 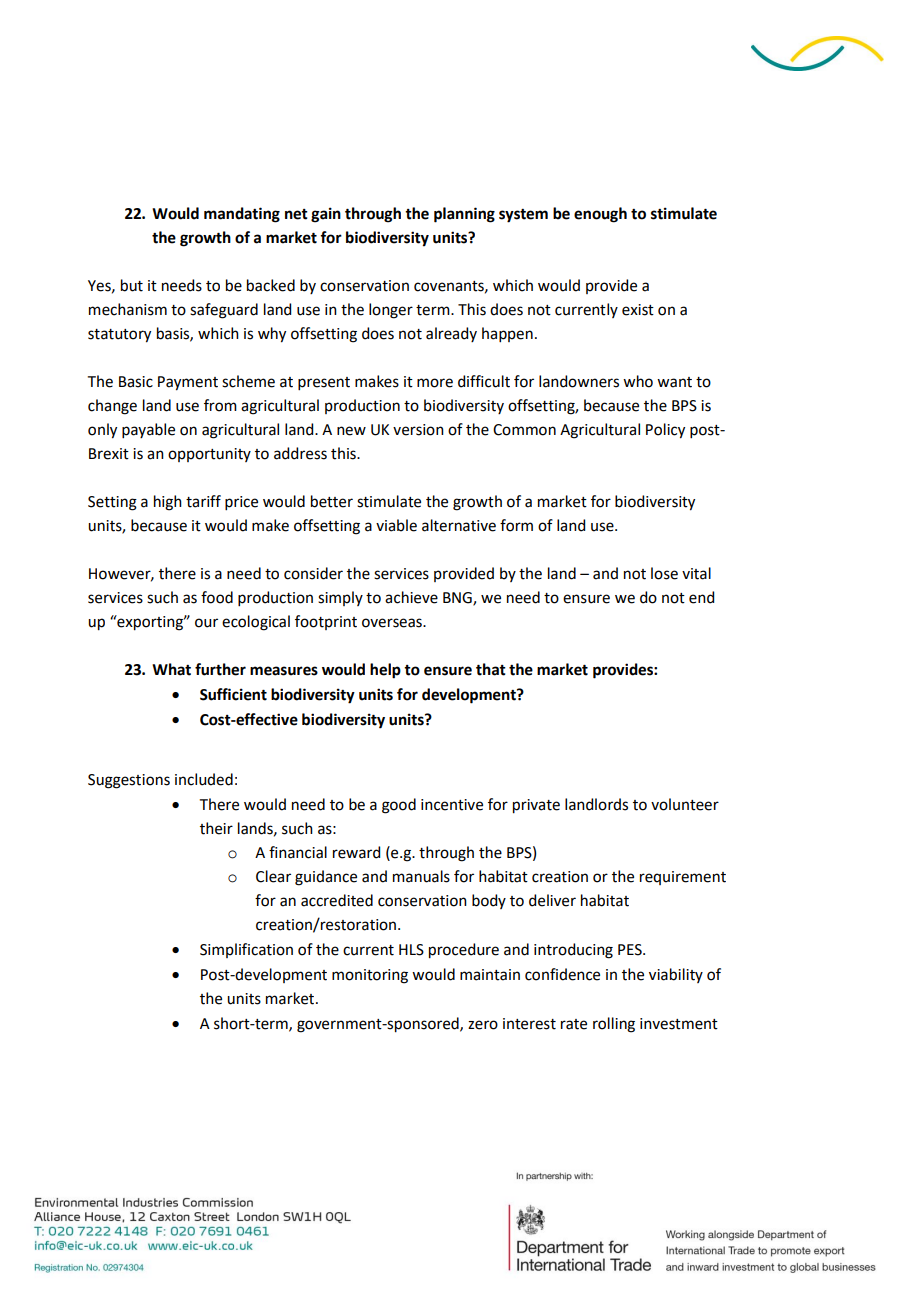 What do you see at coordinates (664, 573) in the screenshot?
I see `lose` at bounding box center [664, 573].
